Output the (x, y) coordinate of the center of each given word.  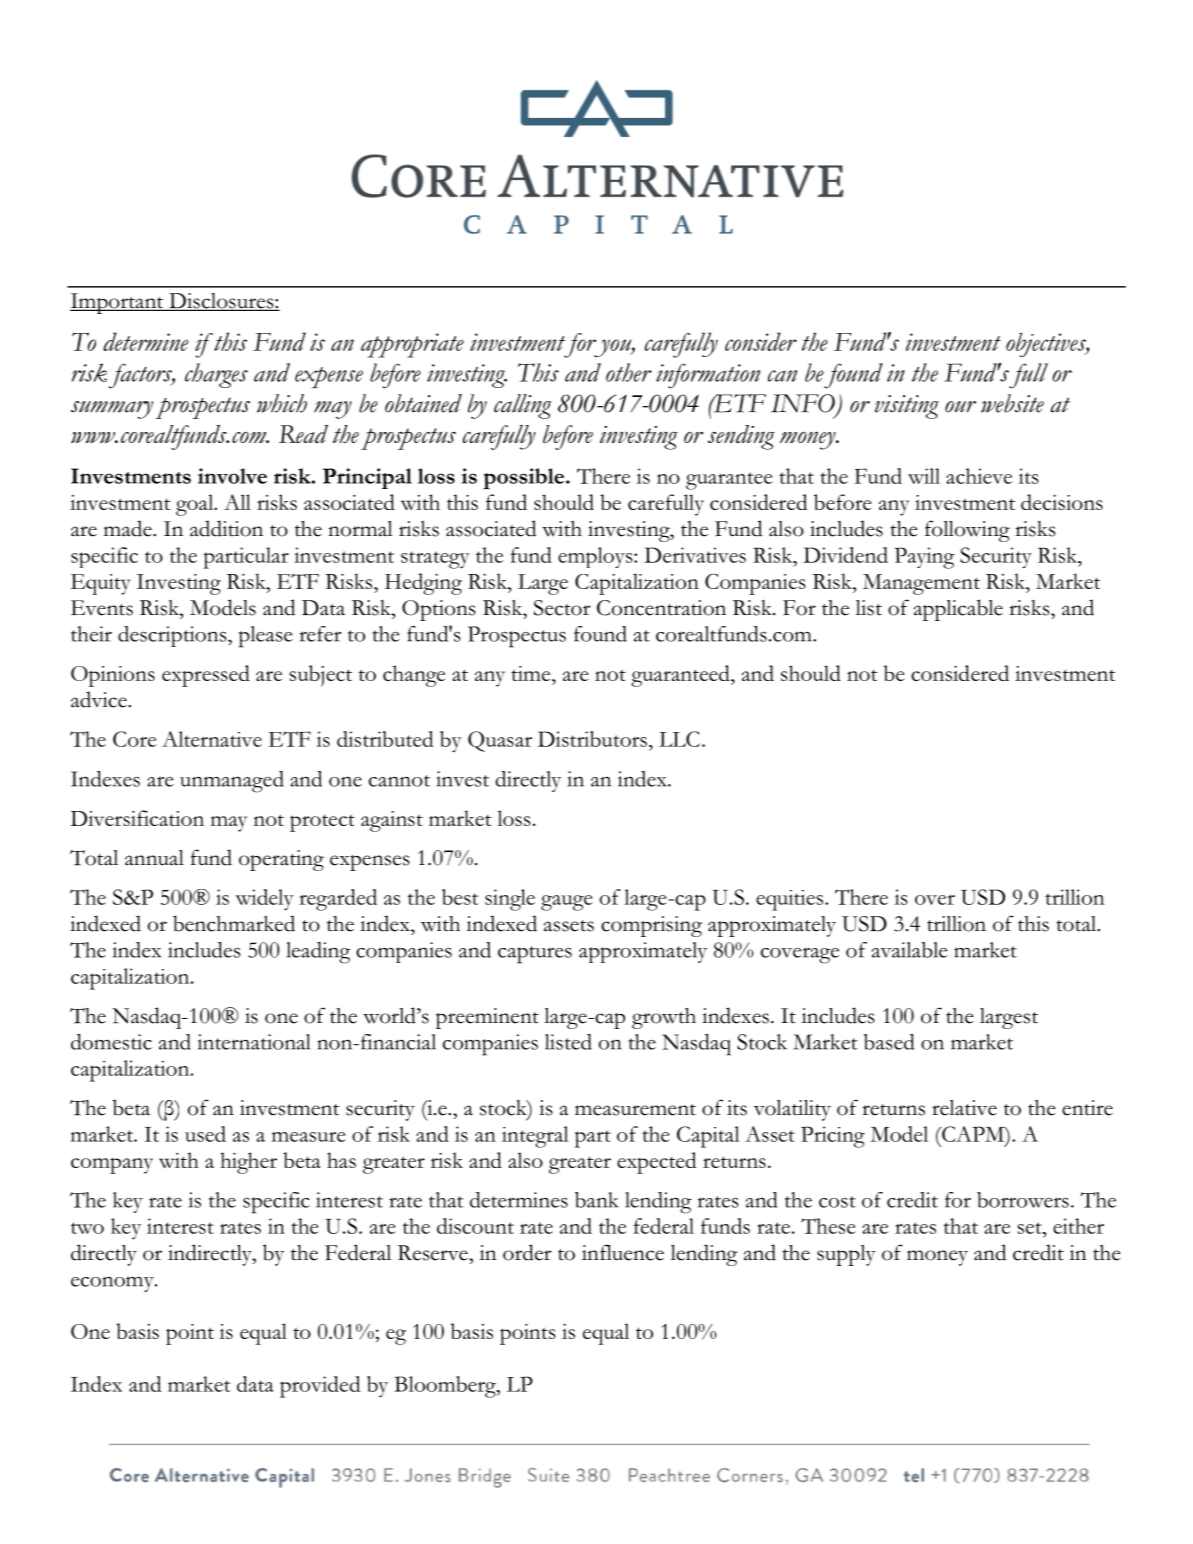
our (960, 407)
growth (664, 1018)
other (629, 372)
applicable (958, 610)
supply (846, 1255)
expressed (206, 676)
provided (320, 1387)
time (532, 673)
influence (623, 1252)
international (254, 1042)
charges (216, 375)
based (889, 1042)
